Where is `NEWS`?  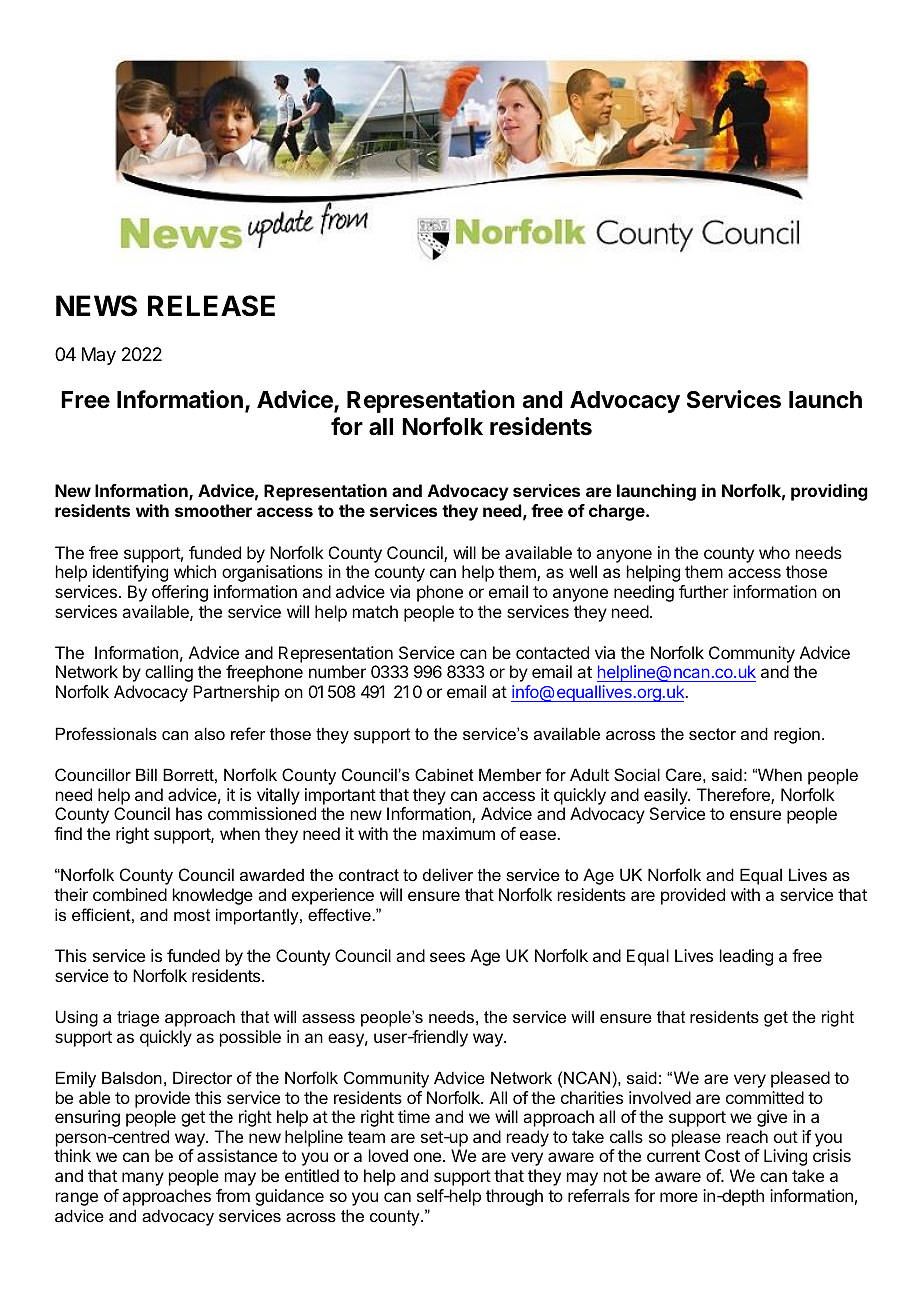
NEWS is located at coordinates (96, 306).
